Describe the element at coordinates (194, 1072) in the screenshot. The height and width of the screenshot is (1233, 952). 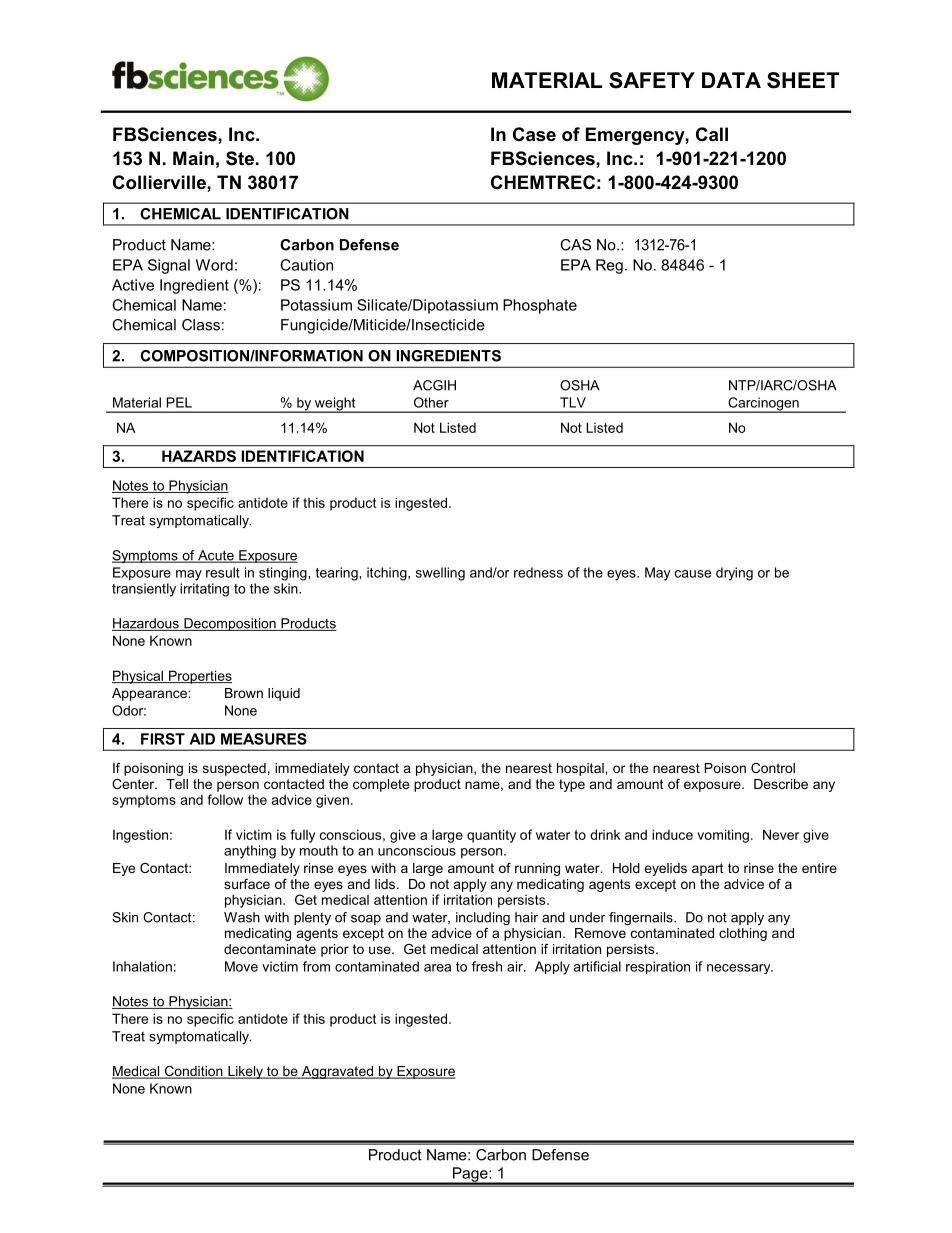
I see `Condition` at that location.
